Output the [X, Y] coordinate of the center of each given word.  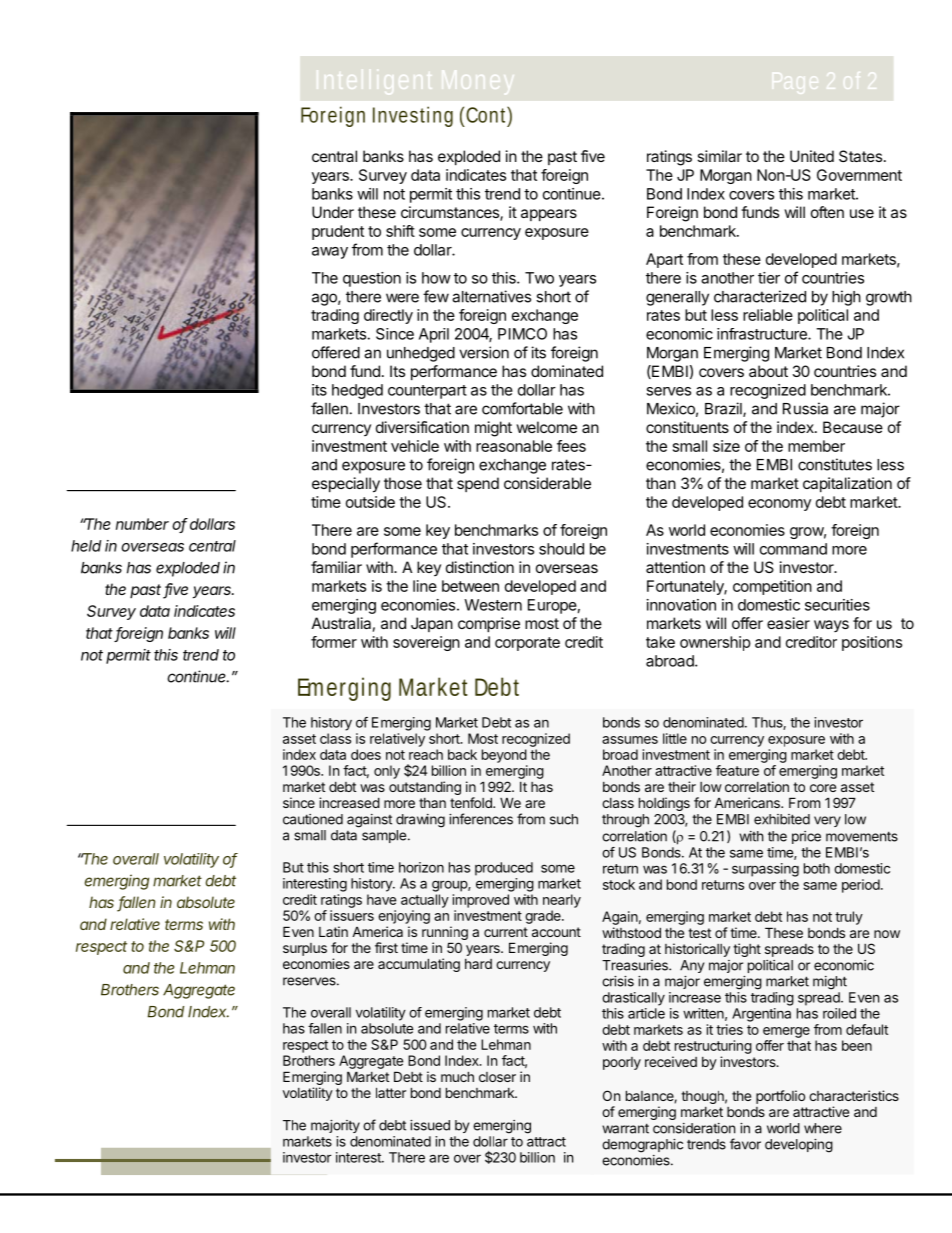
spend [478, 484]
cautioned [313, 819]
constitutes [835, 464]
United [812, 156]
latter [391, 1092]
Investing [413, 116]
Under [333, 212]
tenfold [472, 802]
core [823, 788]
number [142, 524]
